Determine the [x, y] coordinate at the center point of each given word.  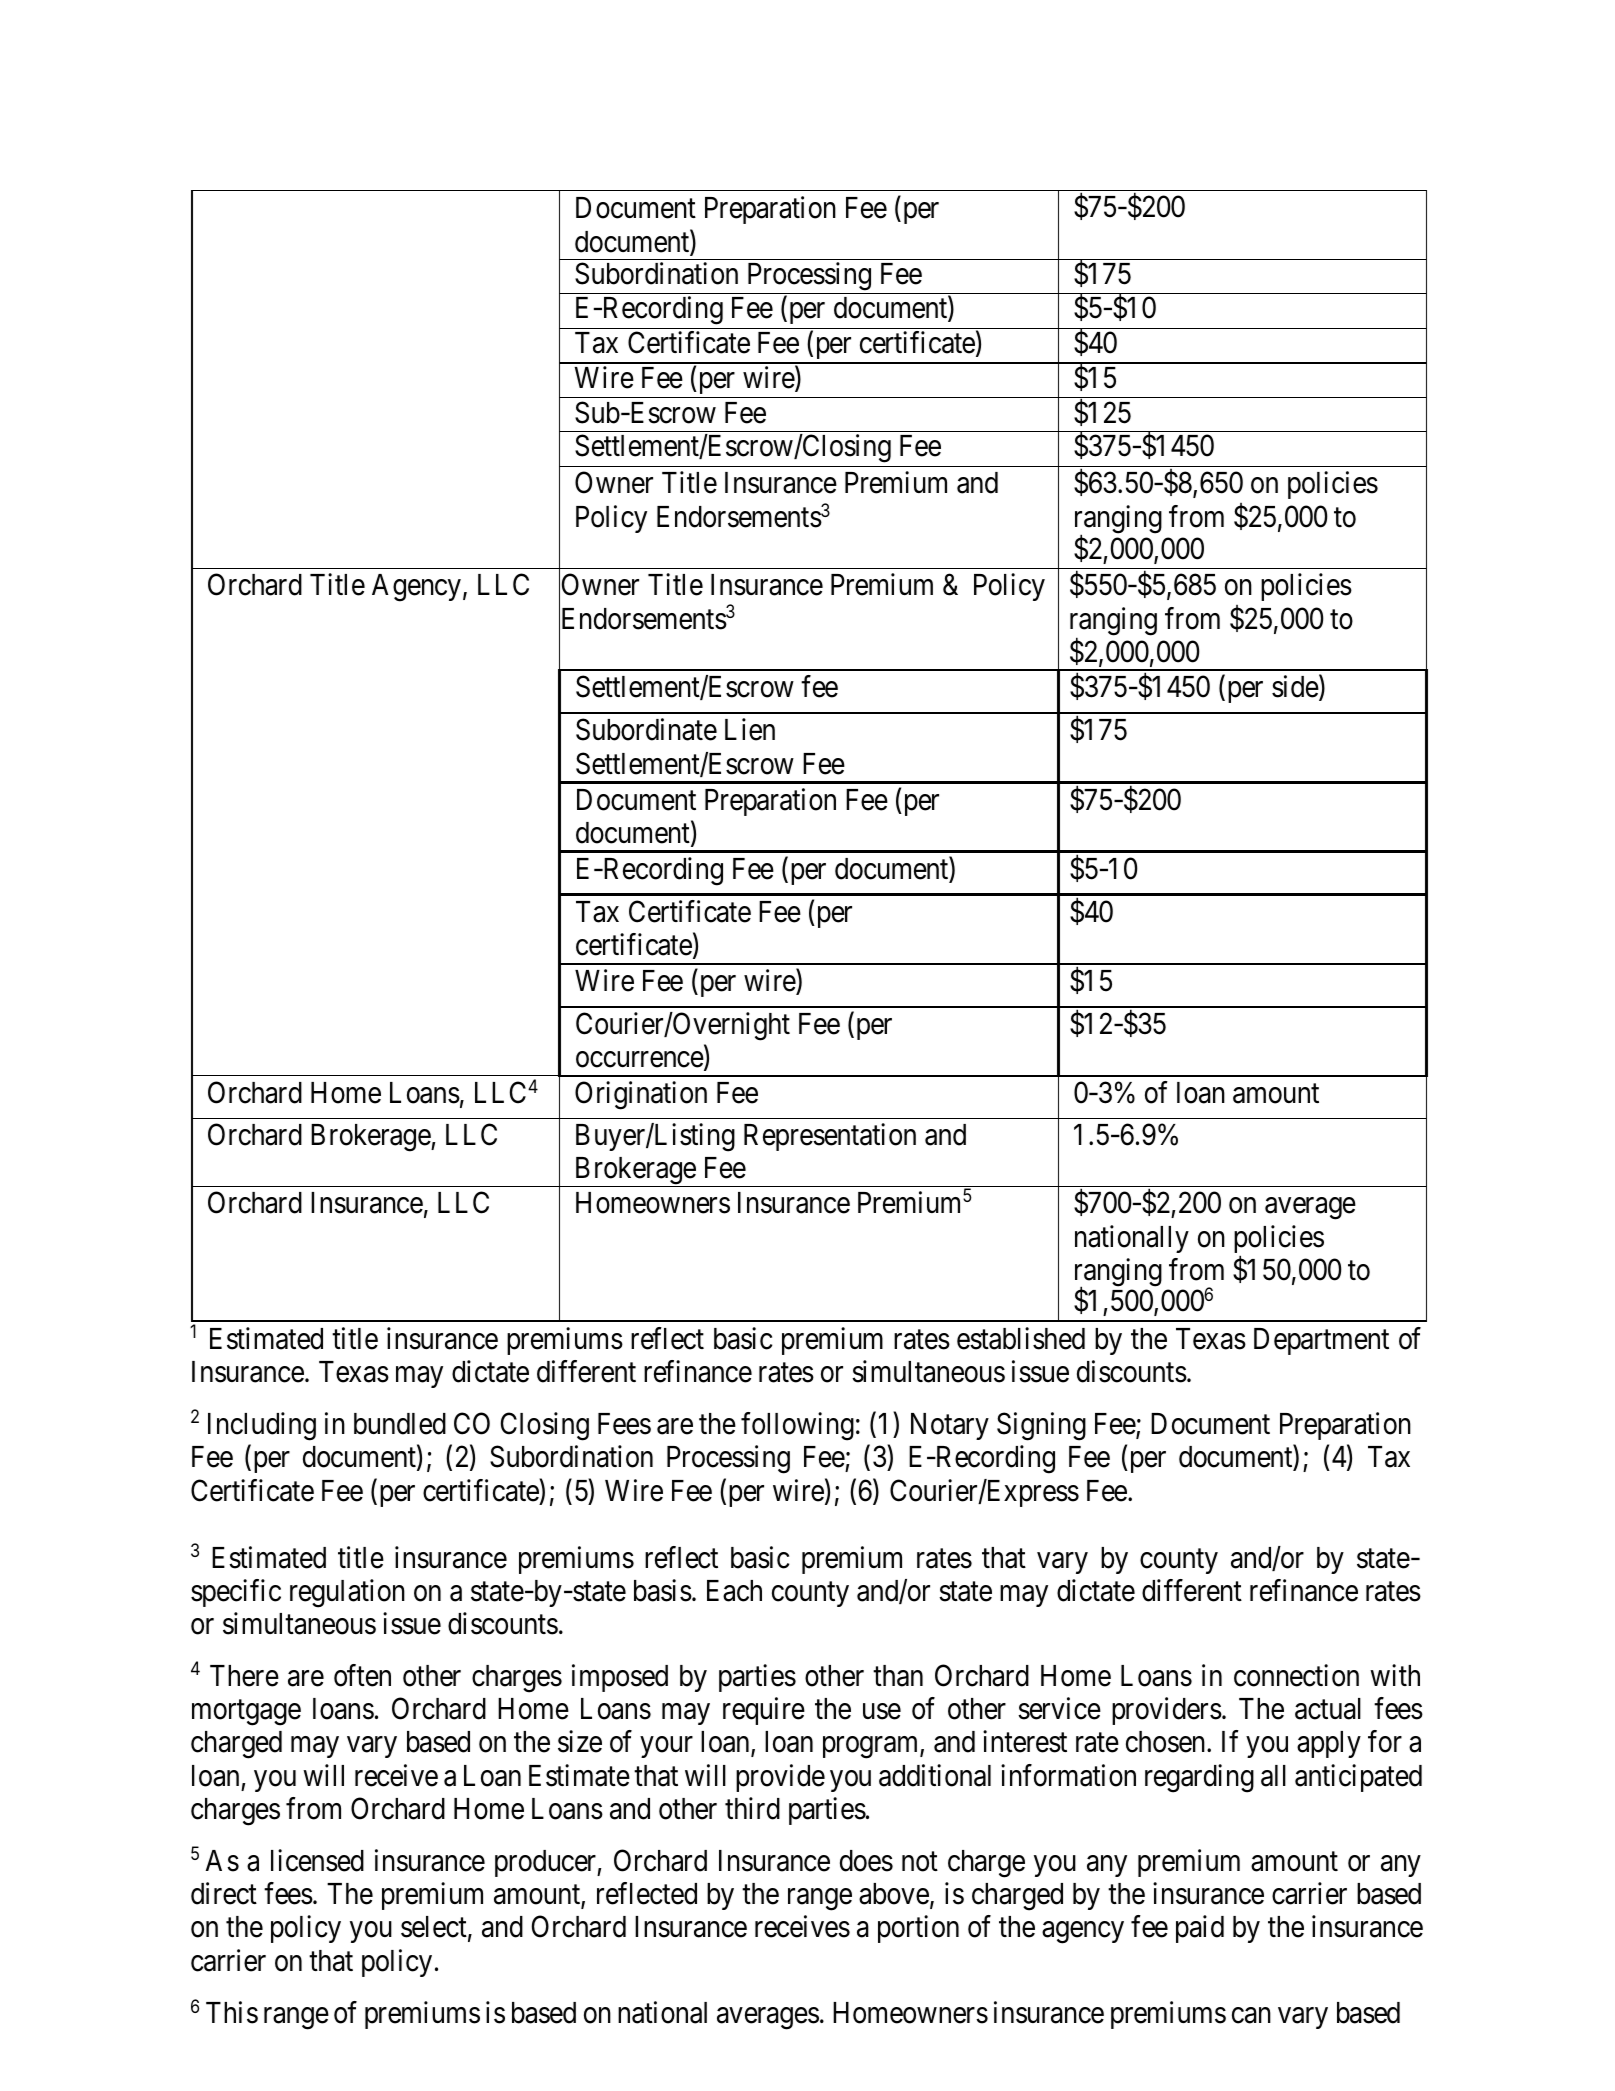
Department [1321, 1341]
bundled [400, 1424]
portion [918, 1929]
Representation [830, 1137]
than [898, 1676]
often [362, 1675]
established [1021, 1338]
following [797, 1426]
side [1295, 687]
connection [1296, 1675]
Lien [750, 730]
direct [224, 1893]
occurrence [640, 1060]
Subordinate [646, 730]
